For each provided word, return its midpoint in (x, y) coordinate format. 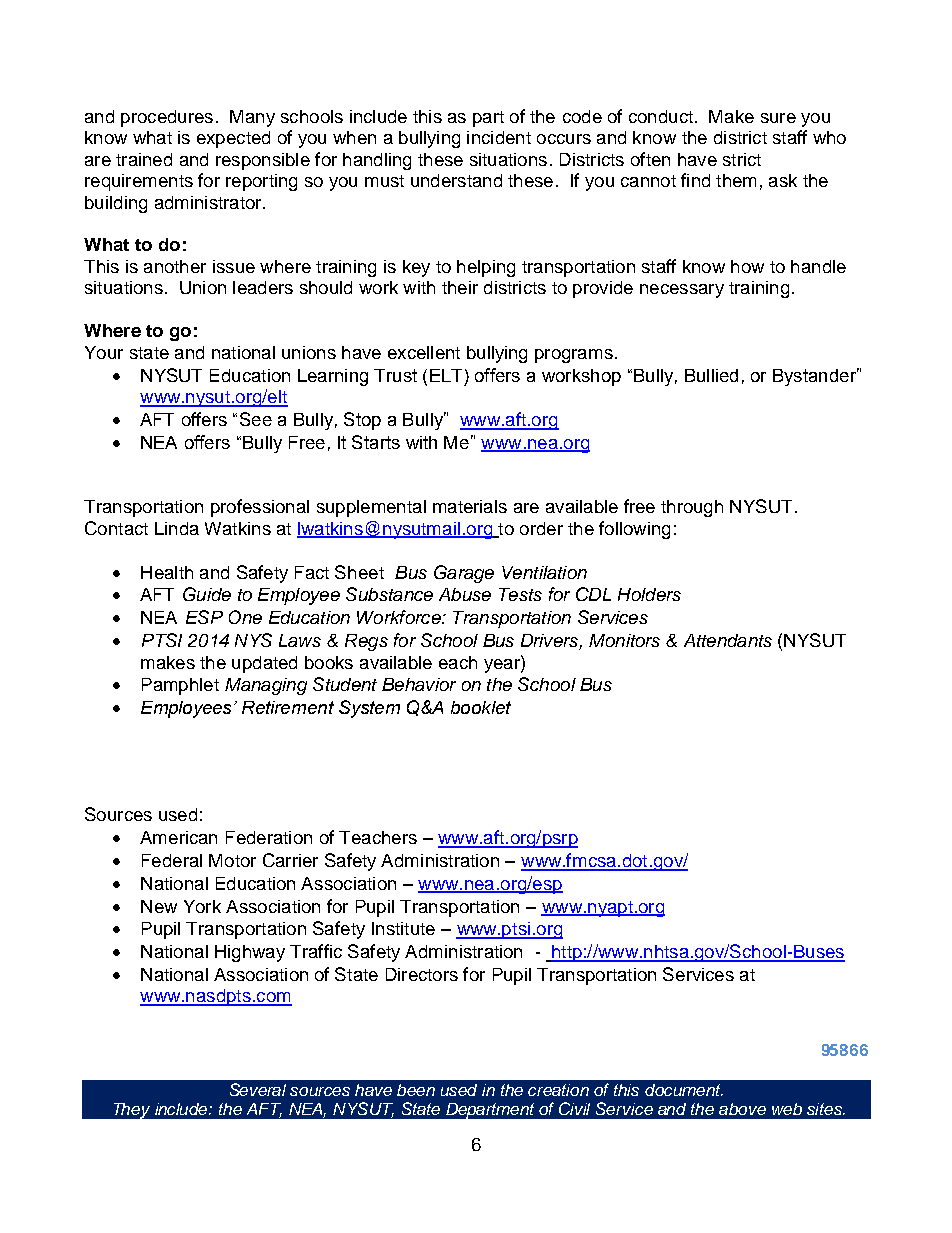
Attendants (728, 640)
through (692, 508)
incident (499, 137)
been (416, 1090)
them (736, 180)
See (256, 419)
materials (470, 506)
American (178, 837)
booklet (481, 707)
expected (233, 139)
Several (258, 1089)
